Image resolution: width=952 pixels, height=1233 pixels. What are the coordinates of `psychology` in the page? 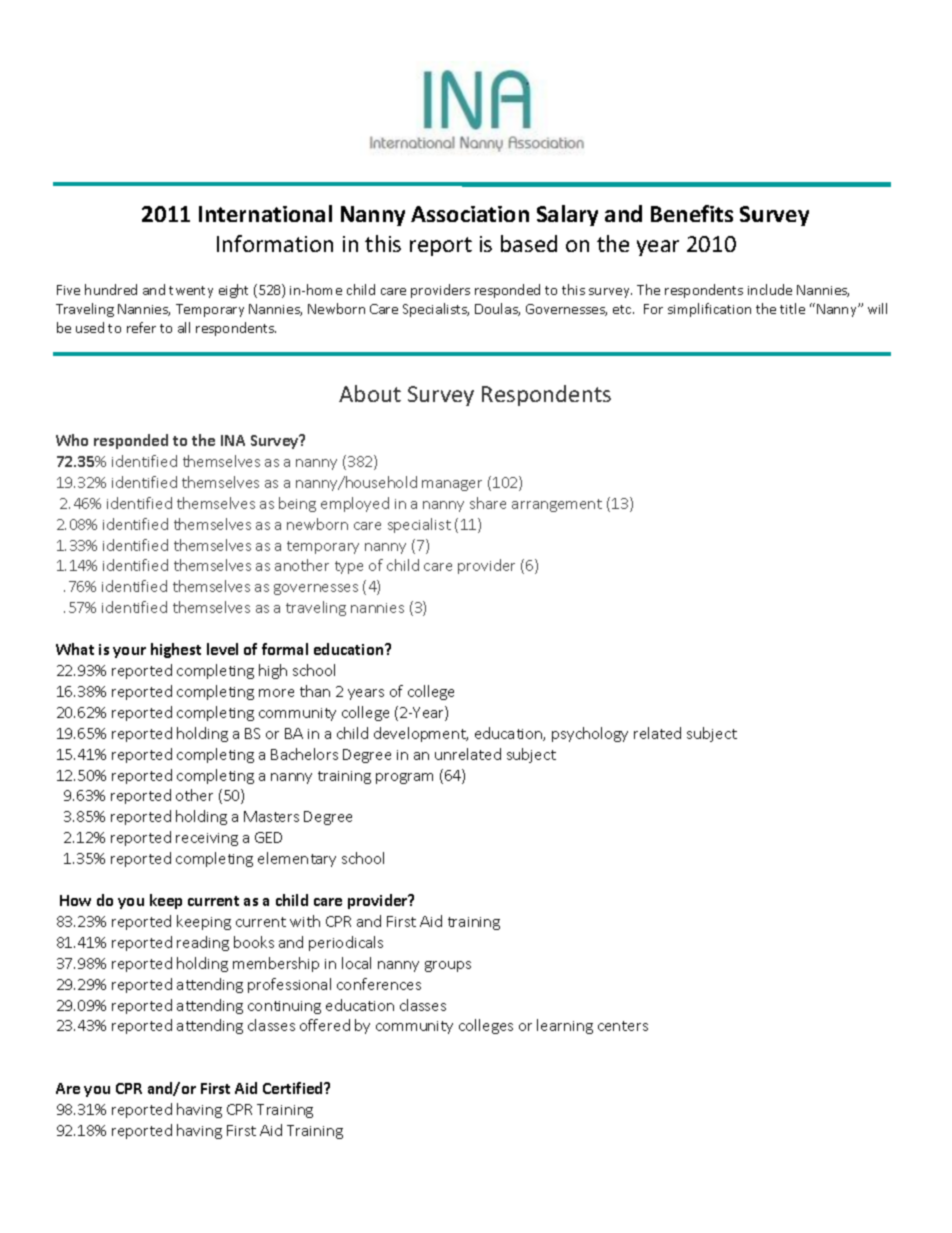 It's located at (590, 734).
